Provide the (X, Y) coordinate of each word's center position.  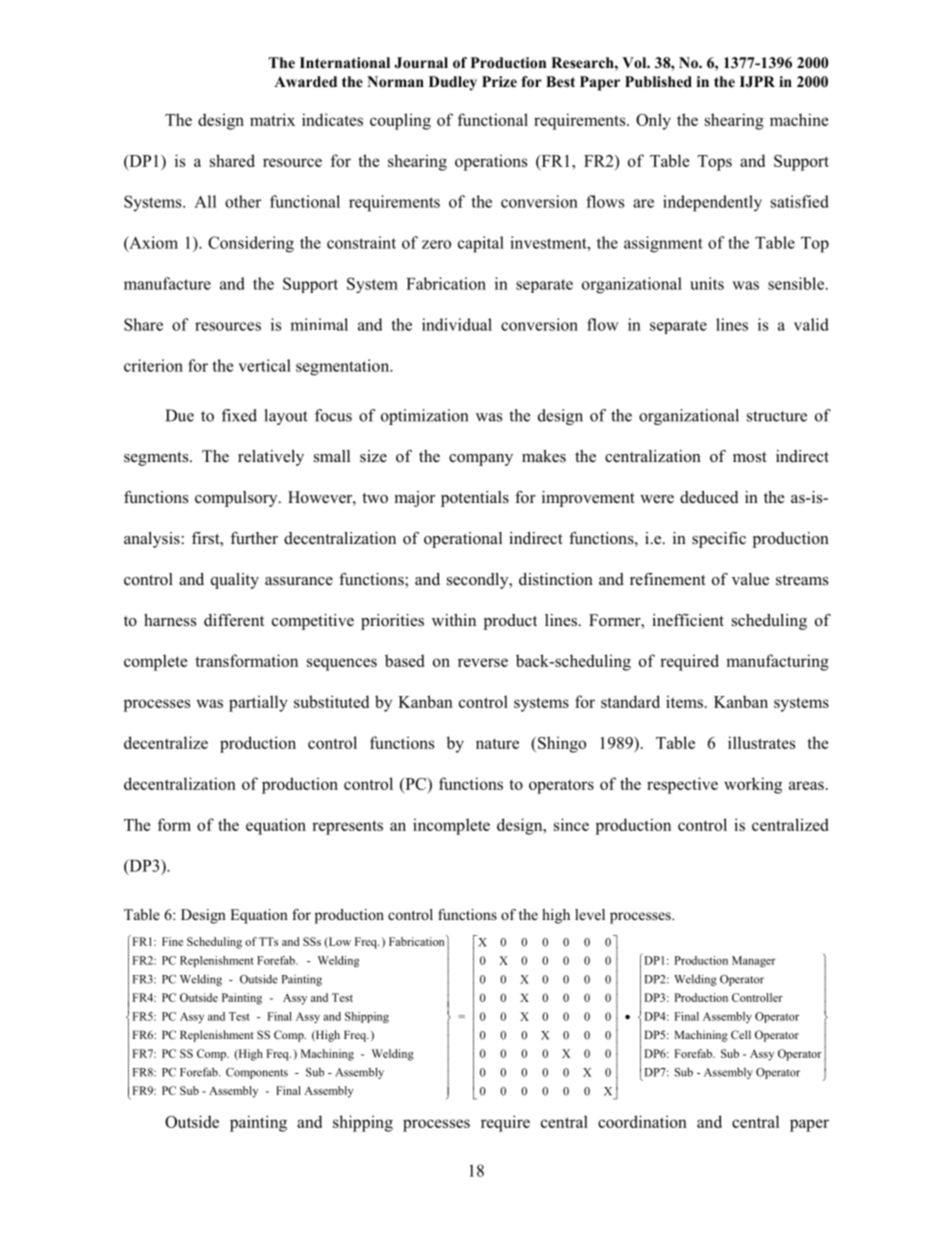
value (750, 579)
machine (799, 119)
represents (347, 827)
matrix (272, 119)
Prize (499, 81)
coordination (642, 1121)
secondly (479, 581)
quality (235, 581)
